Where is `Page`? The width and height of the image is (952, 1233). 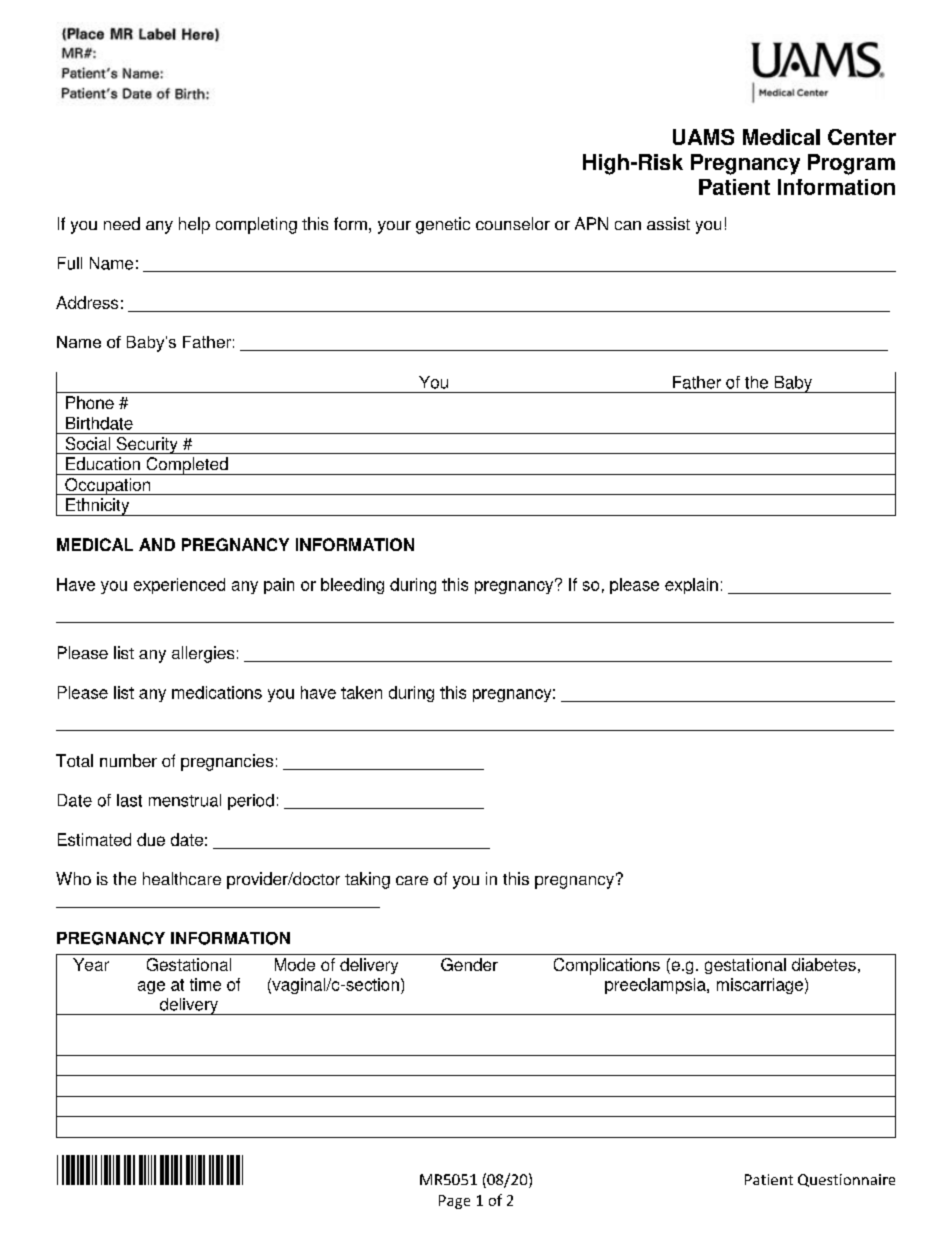 Page is located at coordinates (454, 1202).
